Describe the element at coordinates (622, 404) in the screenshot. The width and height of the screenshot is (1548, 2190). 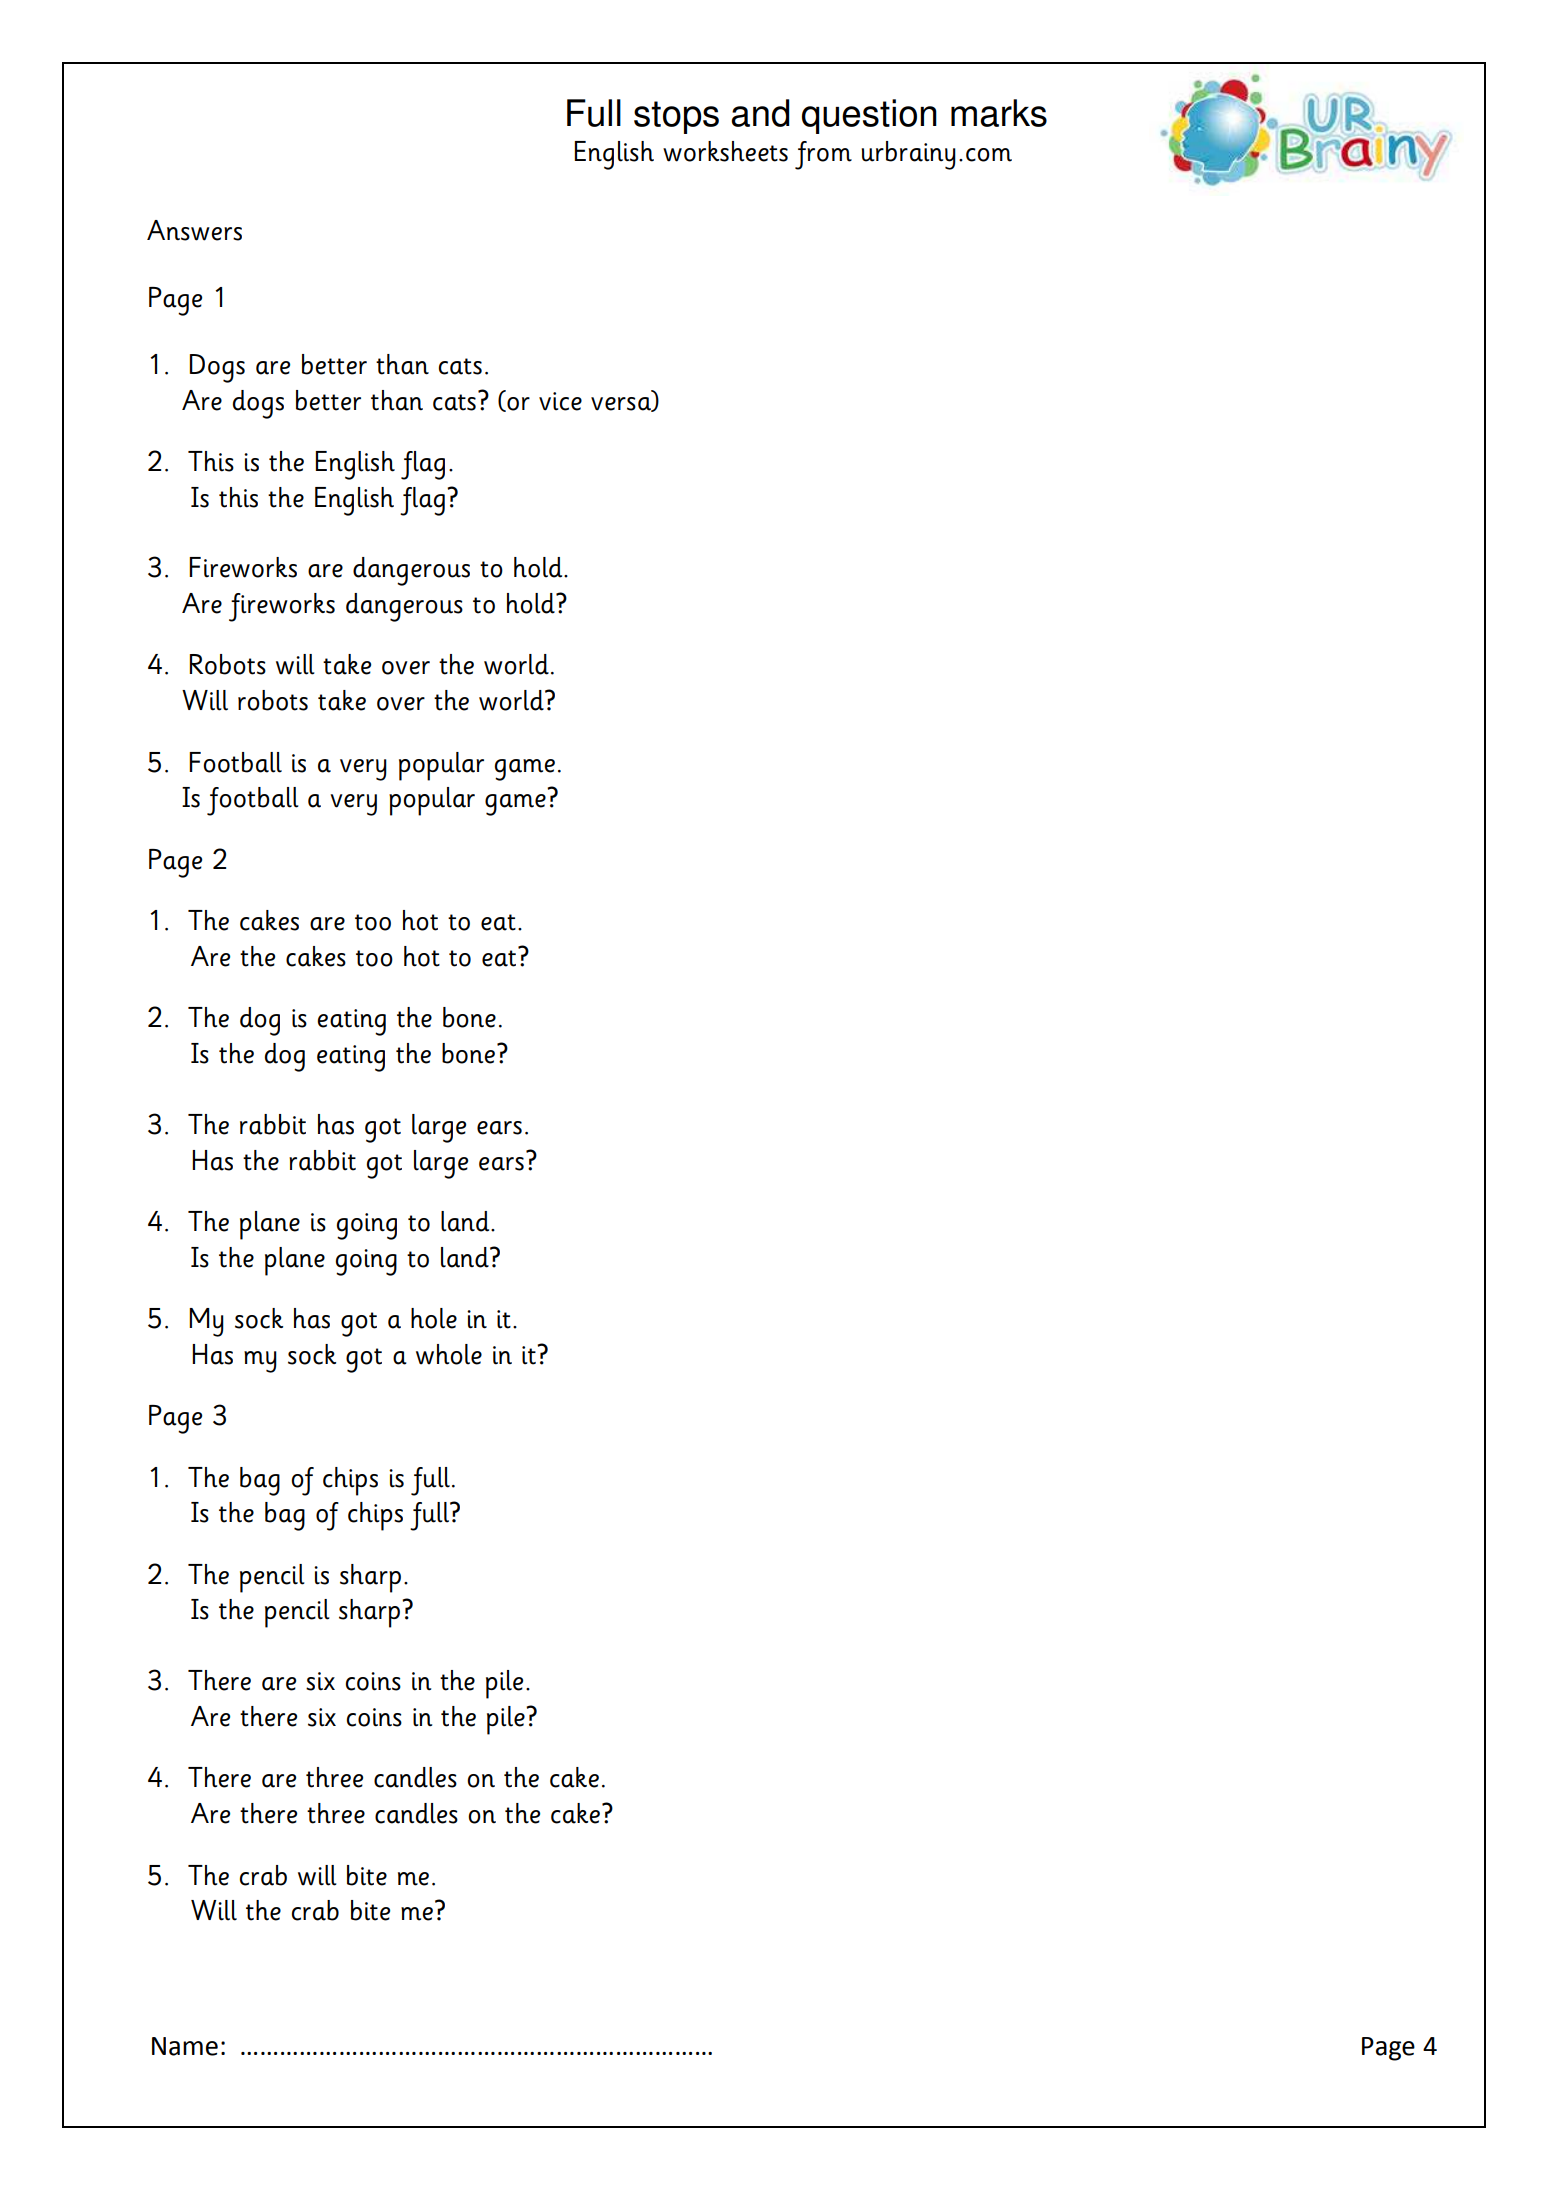
I see `versa` at that location.
